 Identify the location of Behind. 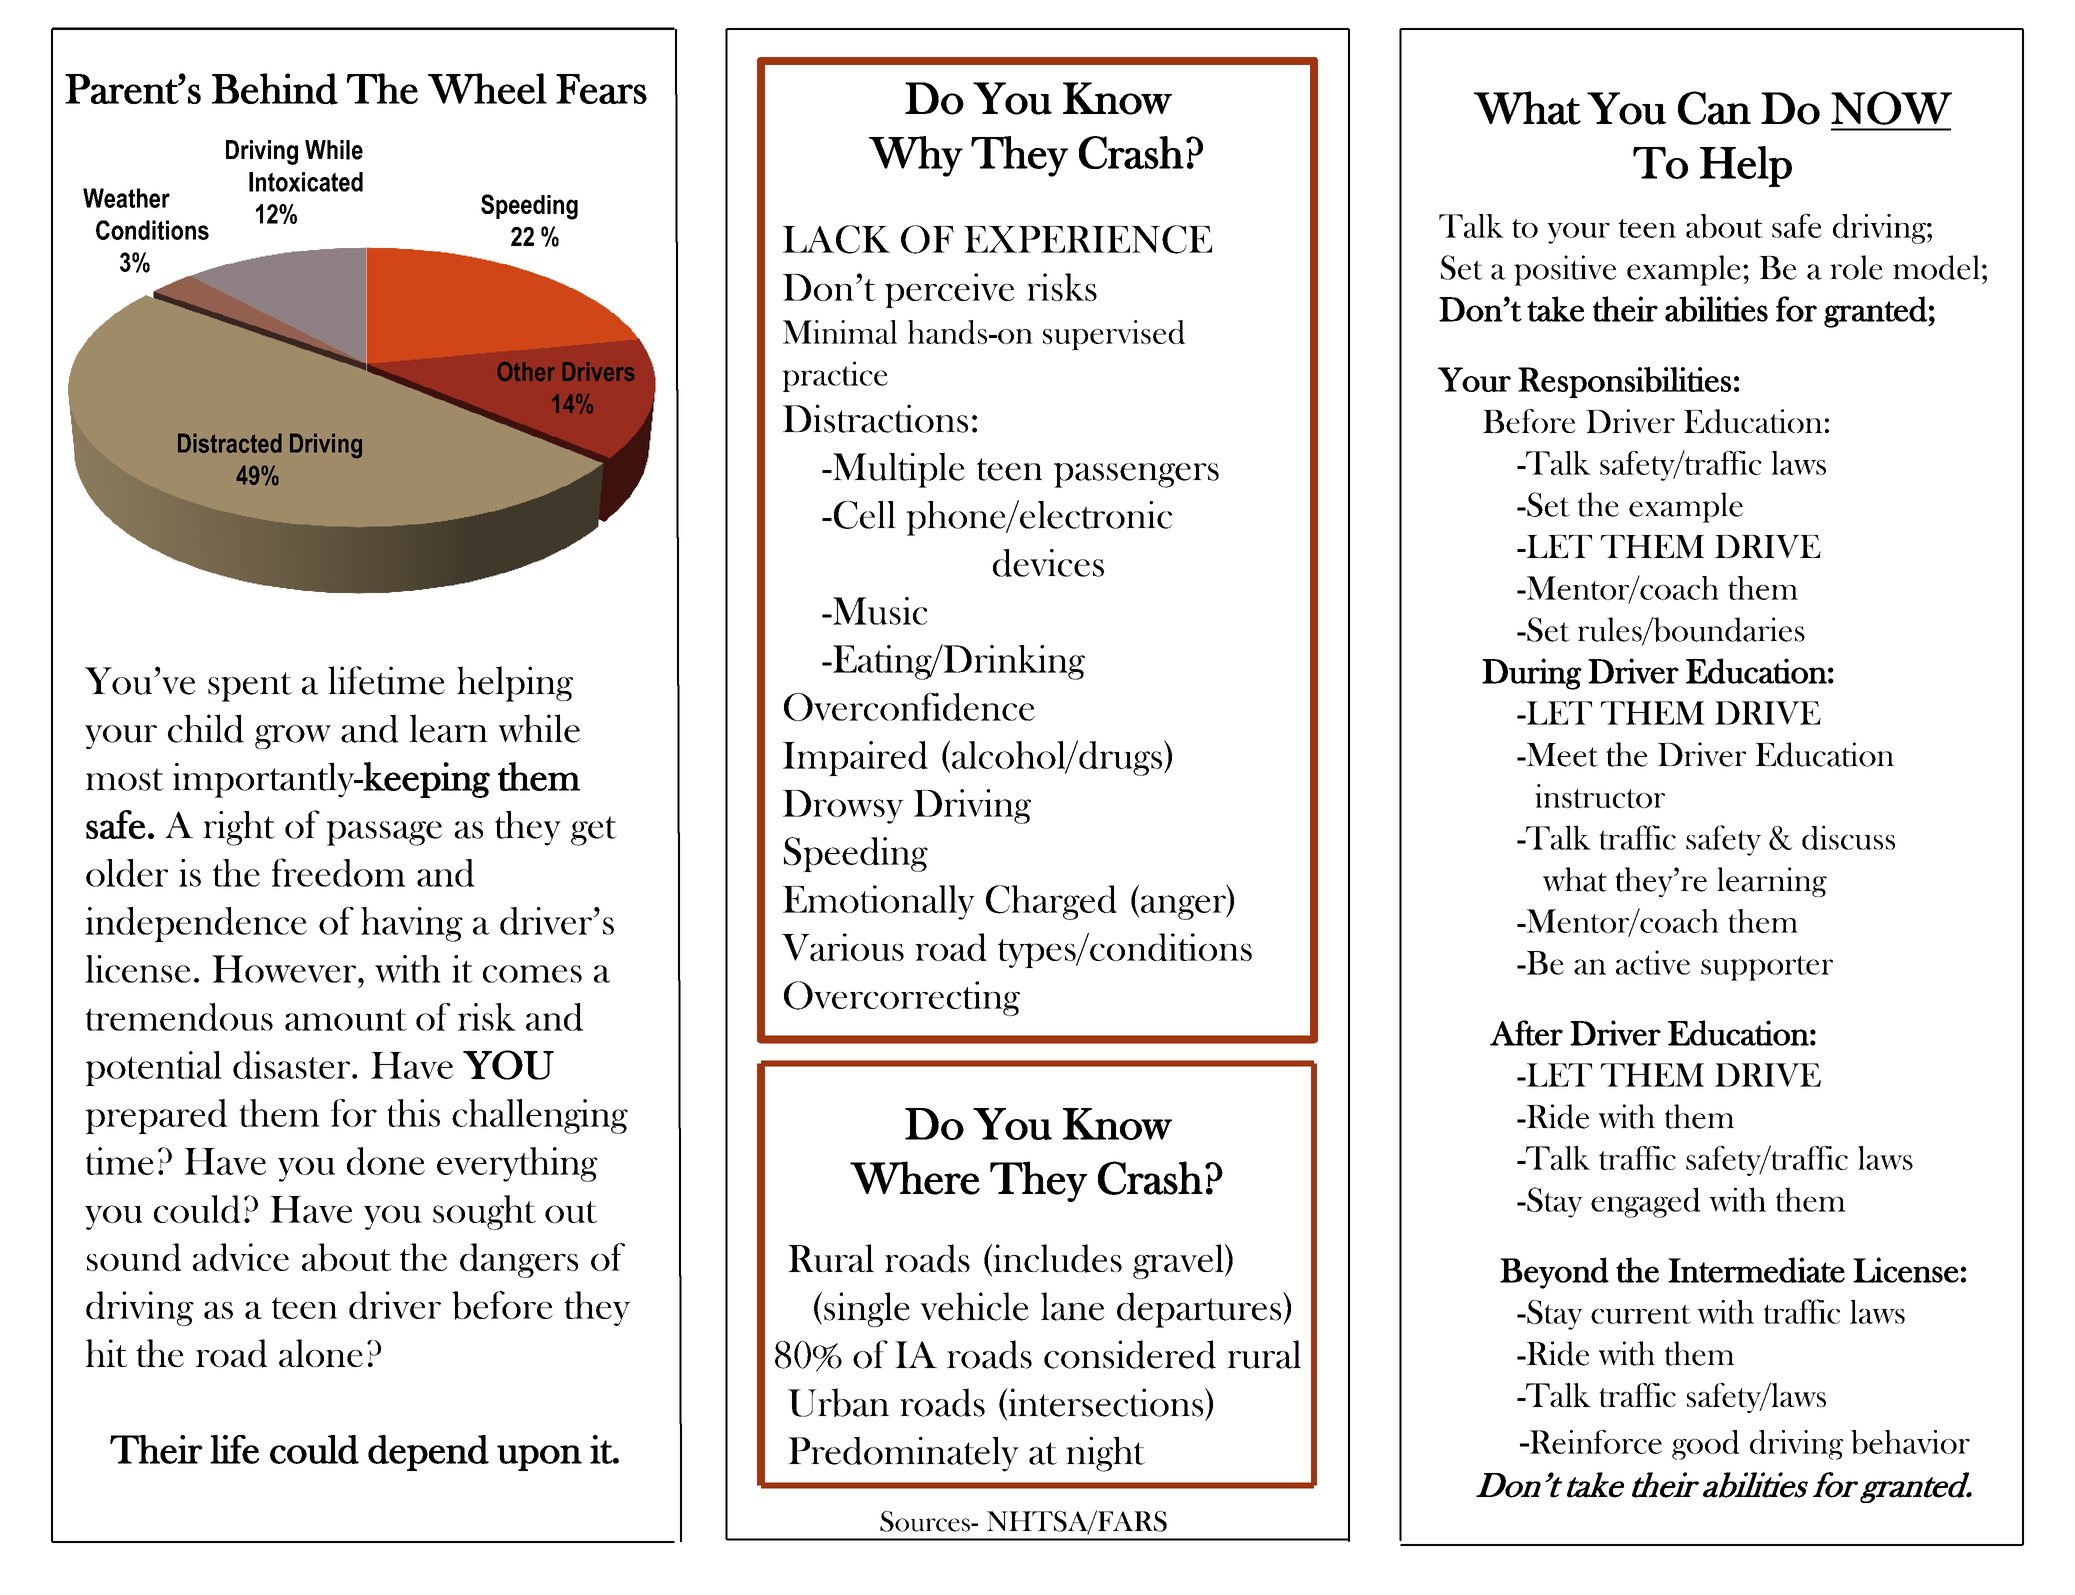
(275, 89).
